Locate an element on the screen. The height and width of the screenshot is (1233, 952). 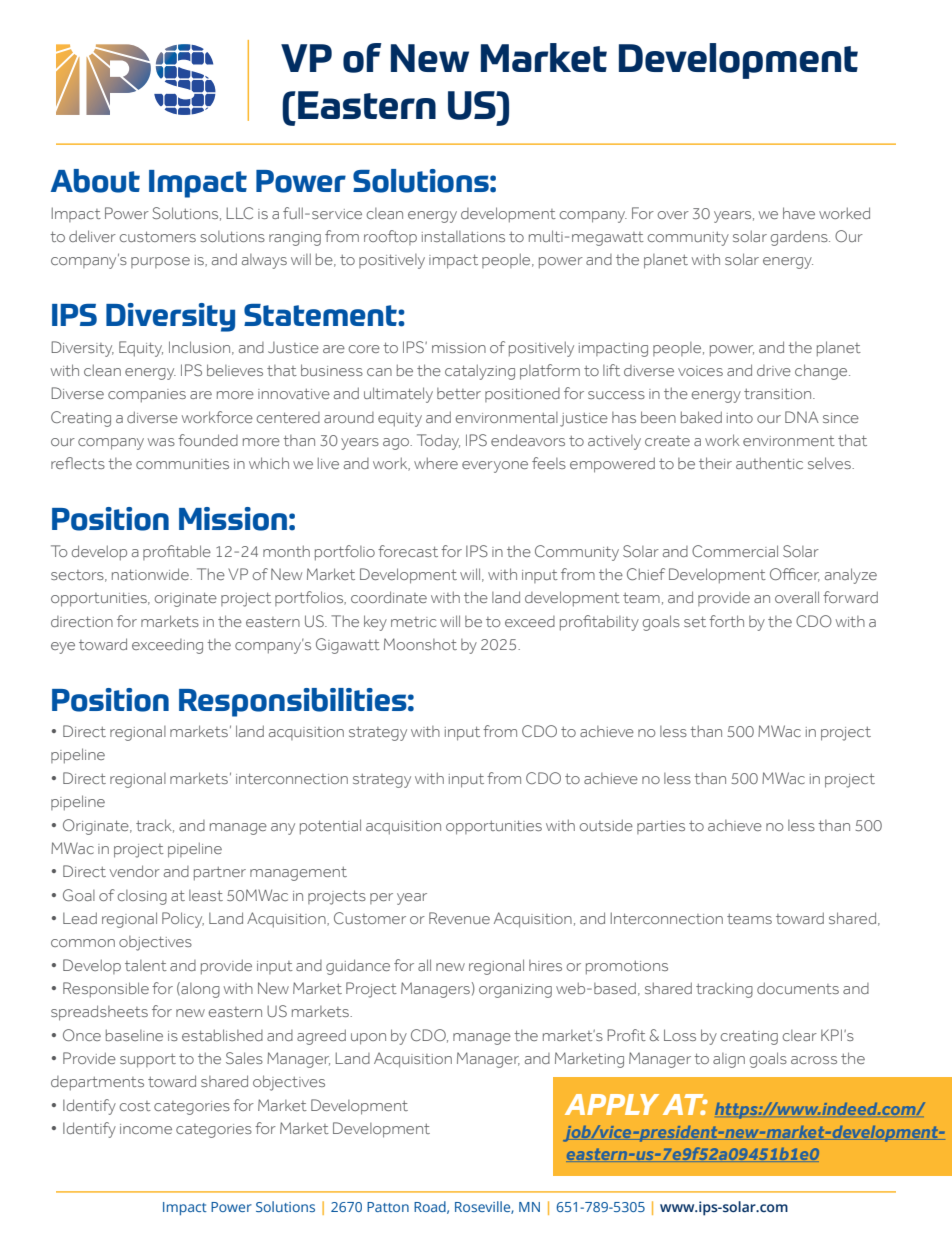
Revenue is located at coordinates (459, 918).
